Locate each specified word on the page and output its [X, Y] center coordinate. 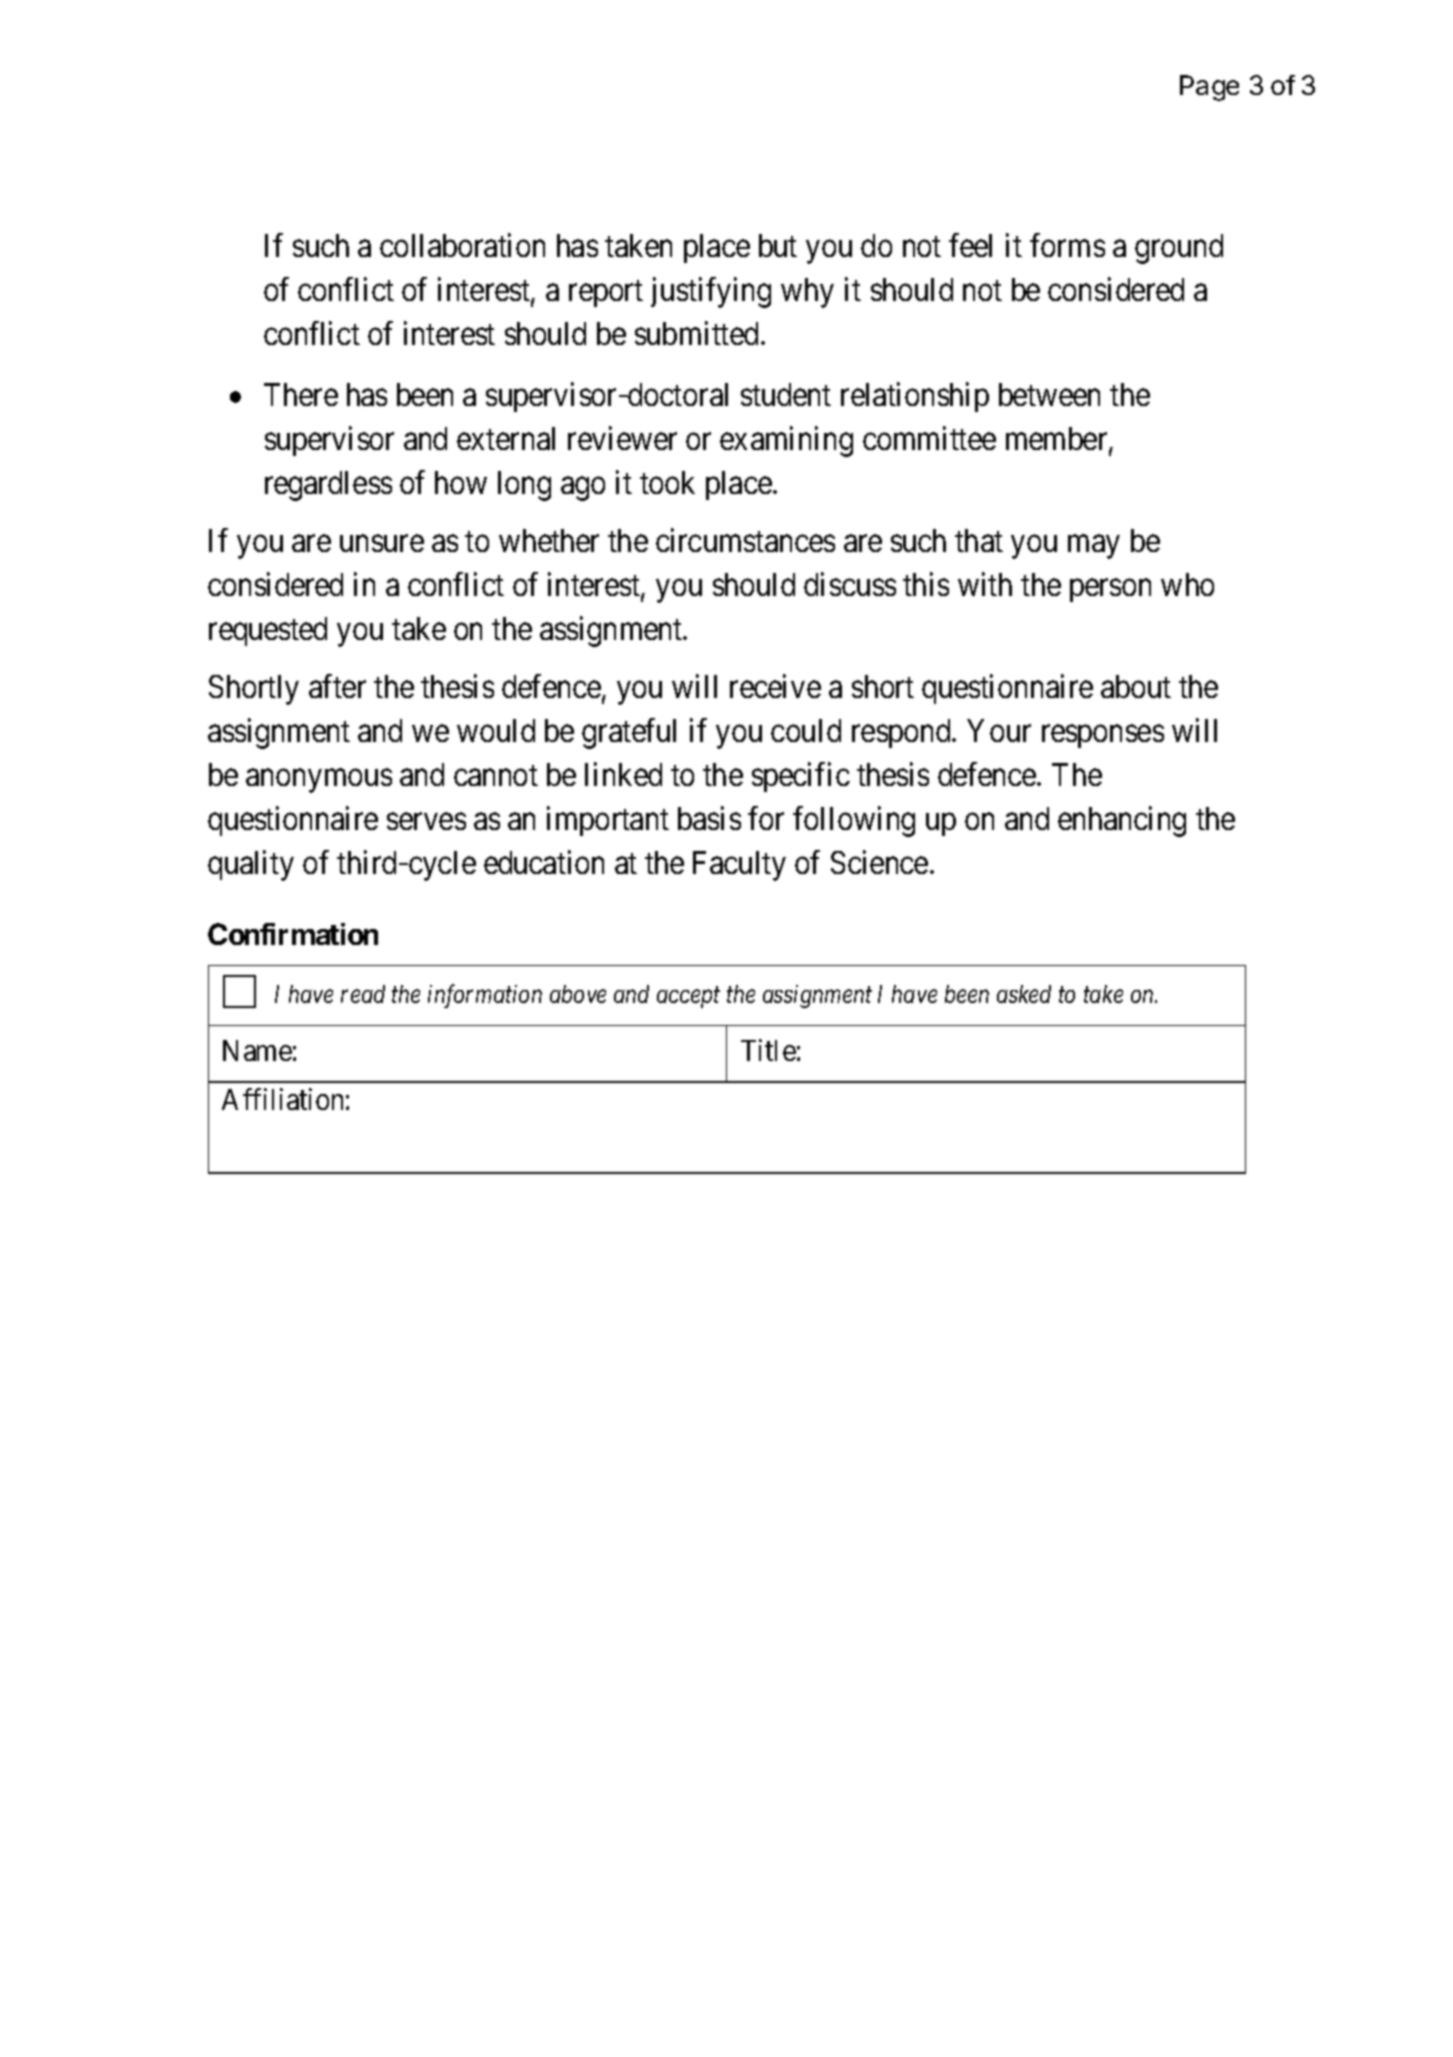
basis [709, 818]
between [1049, 394]
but [778, 245]
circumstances [745, 540]
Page [1209, 88]
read [363, 994]
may [1093, 547]
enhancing [1122, 821]
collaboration [462, 245]
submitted [696, 333]
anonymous [319, 781]
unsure [382, 544]
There [301, 394]
